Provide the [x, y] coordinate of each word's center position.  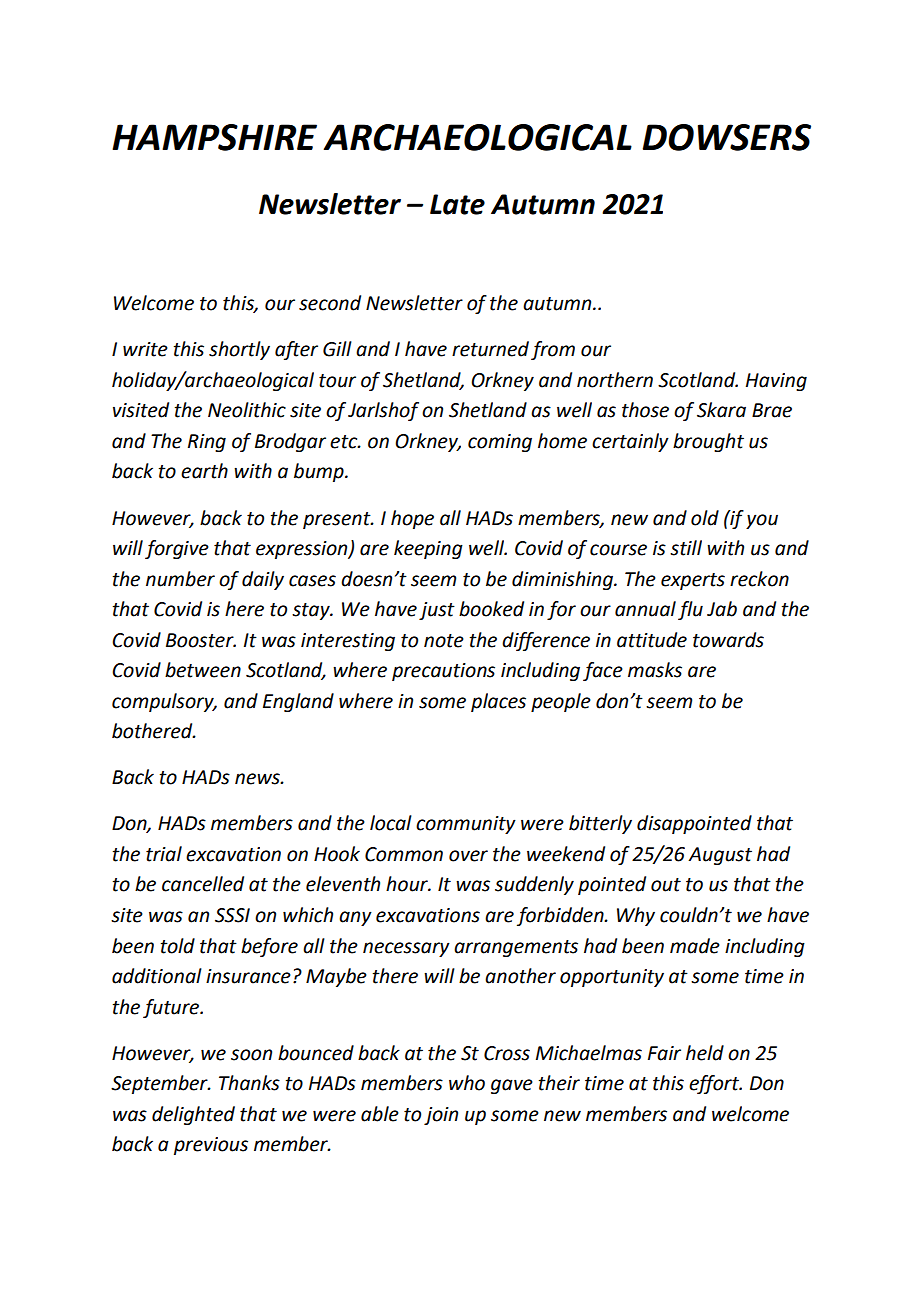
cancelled [203, 884]
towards [728, 640]
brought [708, 442]
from [553, 350]
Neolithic [247, 410]
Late [457, 204]
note [444, 641]
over [468, 856]
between [203, 670]
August [720, 856]
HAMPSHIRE [214, 137]
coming [500, 443]
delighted [193, 1115]
